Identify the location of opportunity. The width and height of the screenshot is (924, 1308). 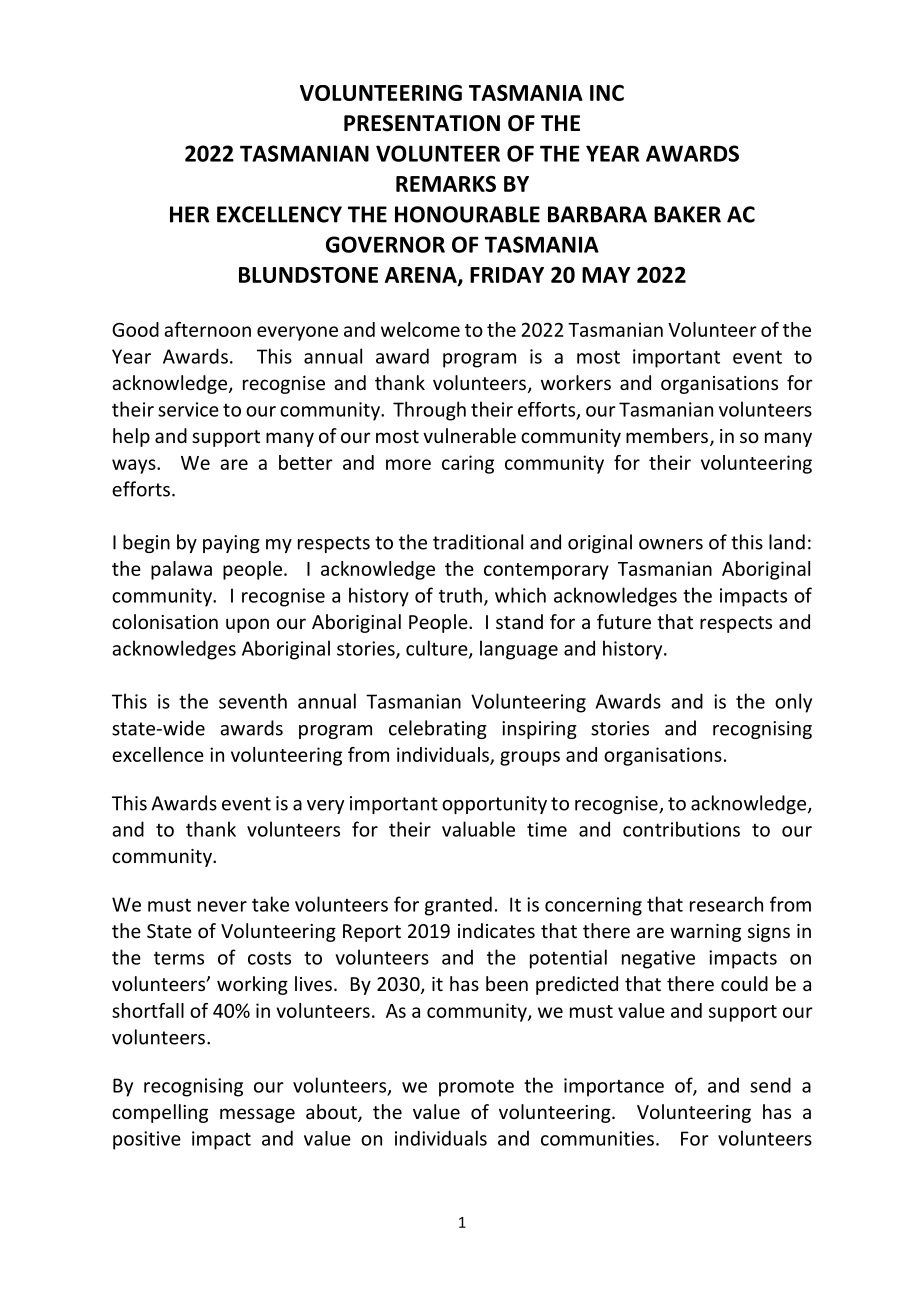
(494, 805).
